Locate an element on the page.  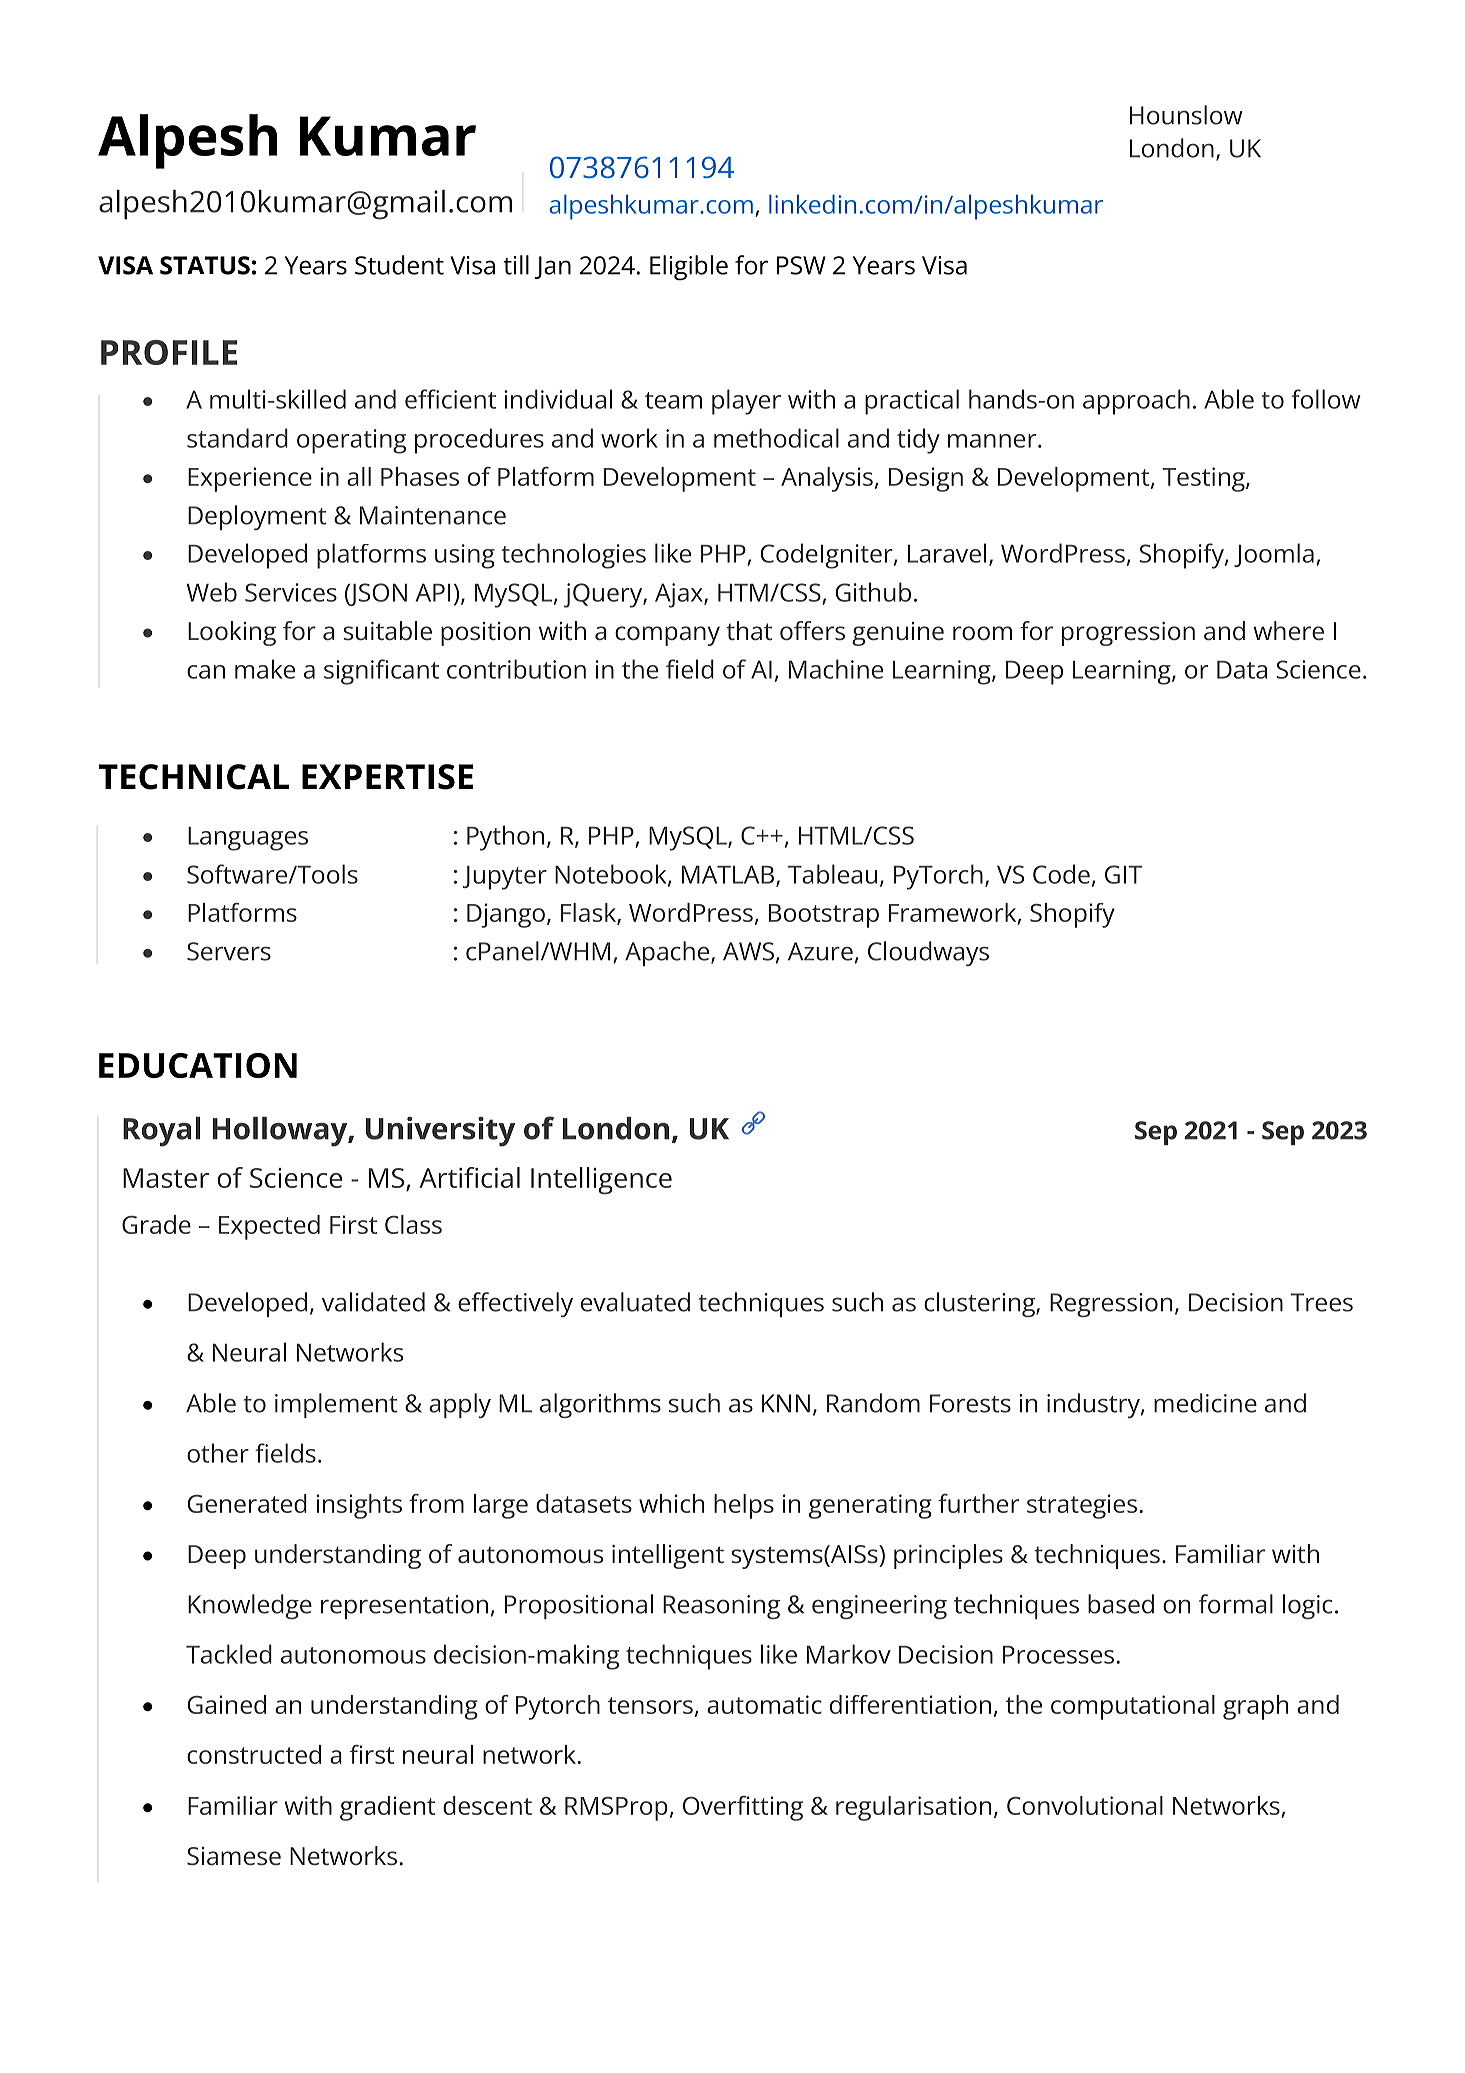
that is located at coordinates (749, 631).
